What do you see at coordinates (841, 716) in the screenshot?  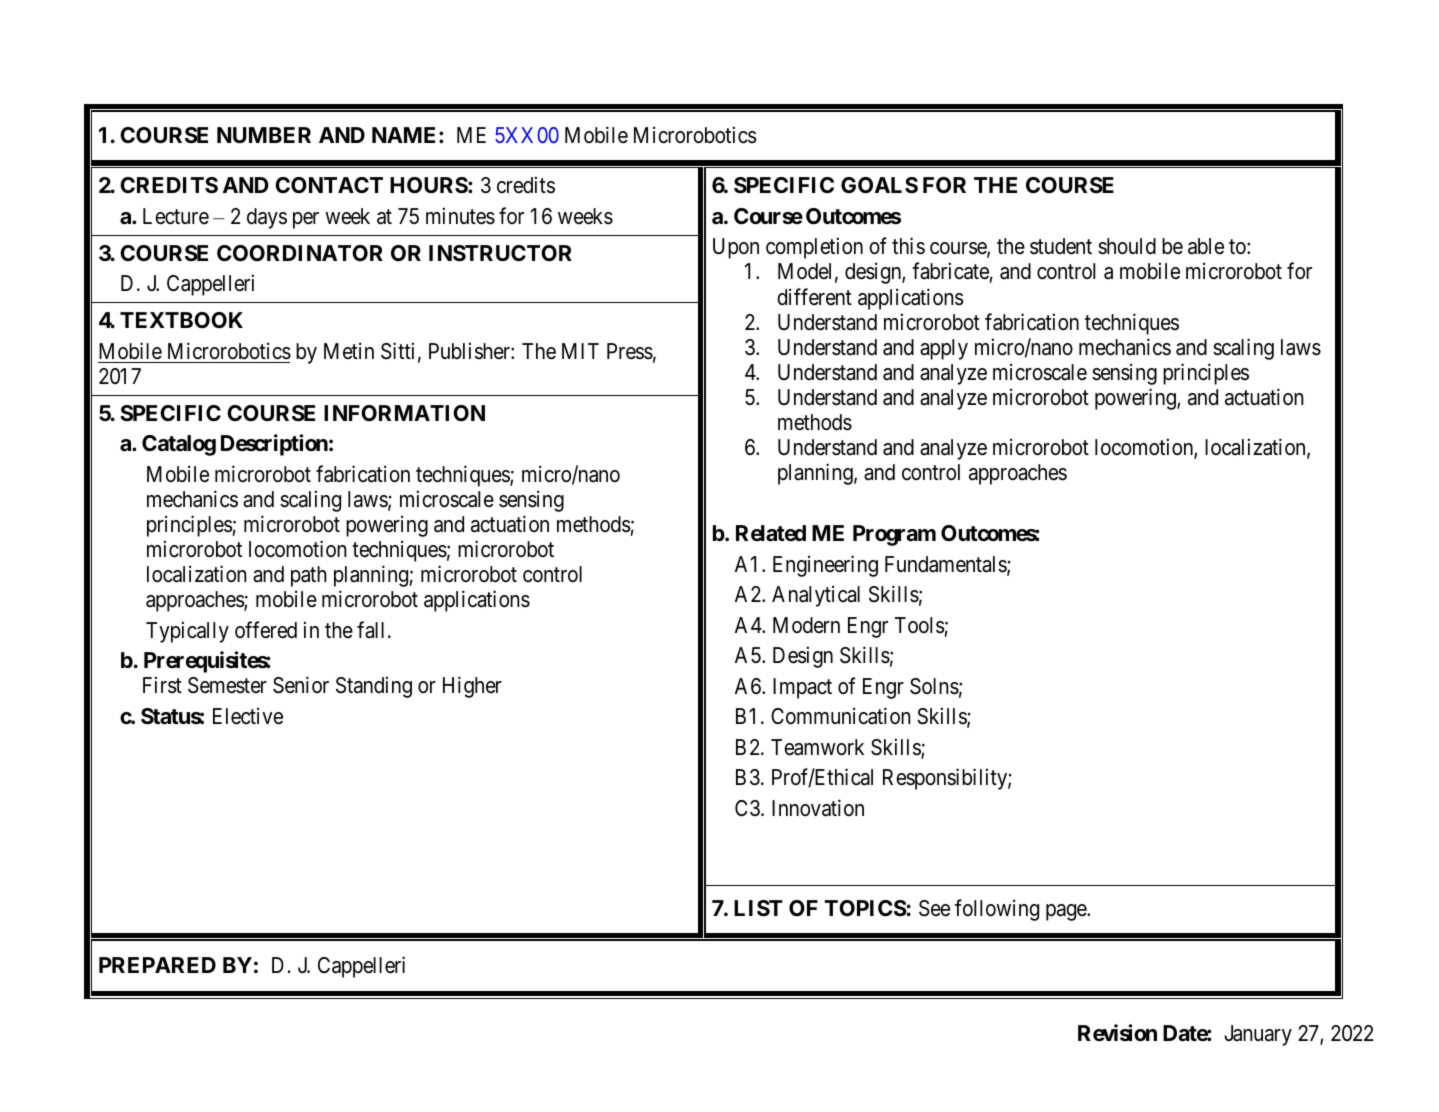 I see `Communication` at bounding box center [841, 716].
